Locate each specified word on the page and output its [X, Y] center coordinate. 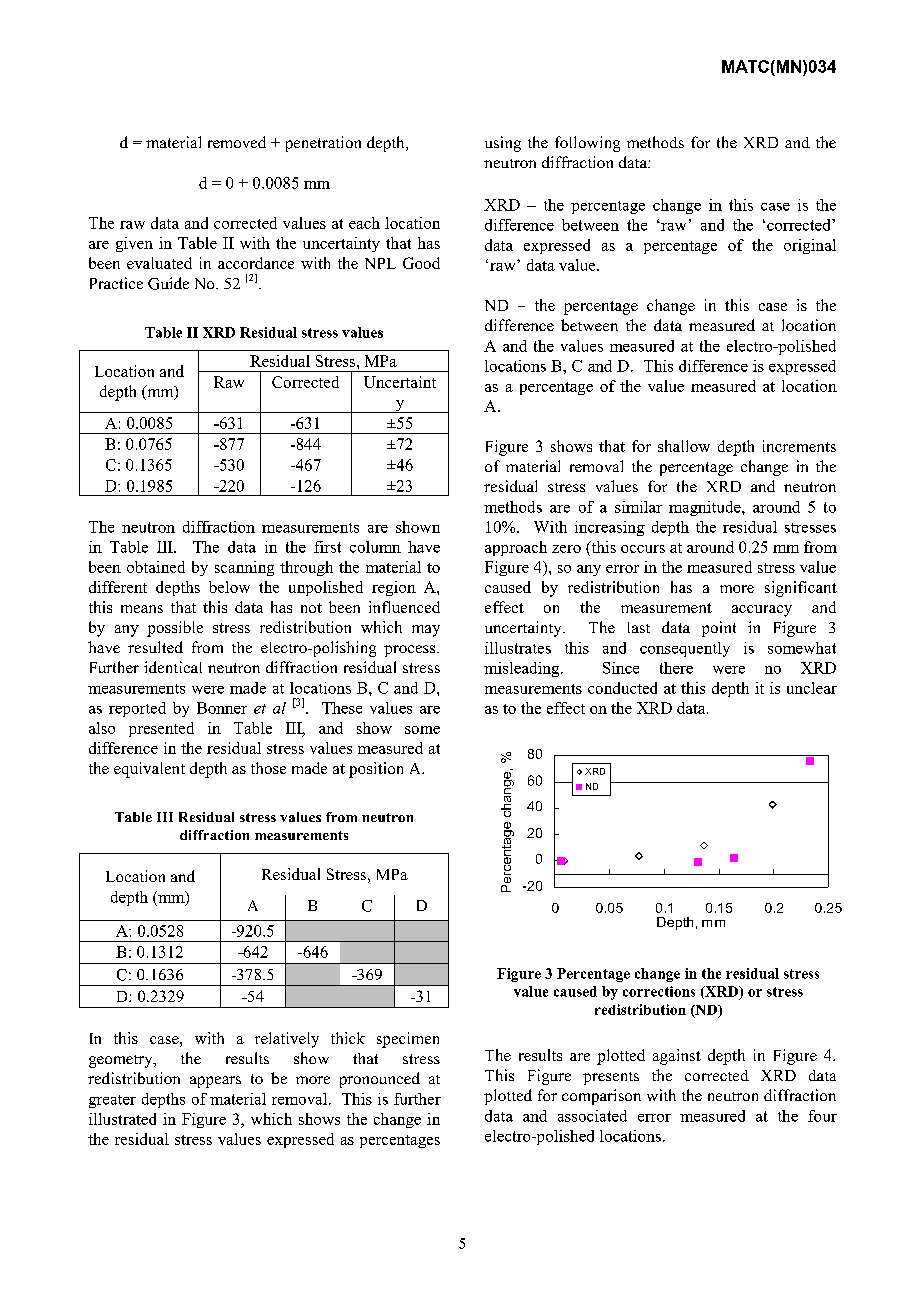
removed [237, 142]
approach [516, 548]
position [376, 770]
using [503, 144]
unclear [812, 688]
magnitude [706, 508]
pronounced [380, 1080]
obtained [156, 567]
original [810, 246]
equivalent [149, 770]
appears [215, 1082]
